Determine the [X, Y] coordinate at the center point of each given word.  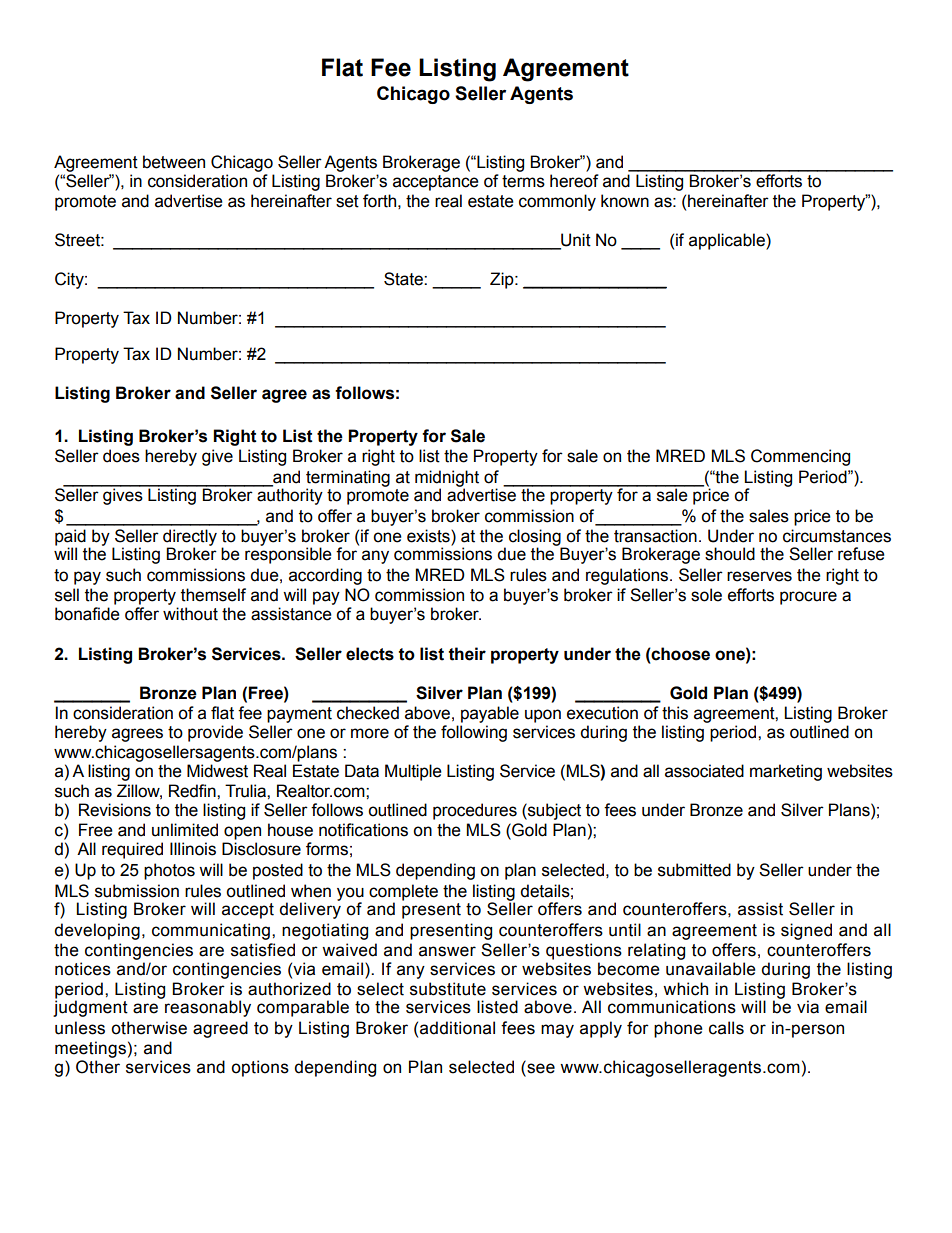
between [174, 162]
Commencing [800, 457]
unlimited [185, 830]
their [467, 654]
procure [808, 598]
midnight [447, 479]
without [190, 614]
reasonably [208, 1008]
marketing [786, 772]
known [625, 201]
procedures [475, 811]
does [121, 456]
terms [523, 181]
